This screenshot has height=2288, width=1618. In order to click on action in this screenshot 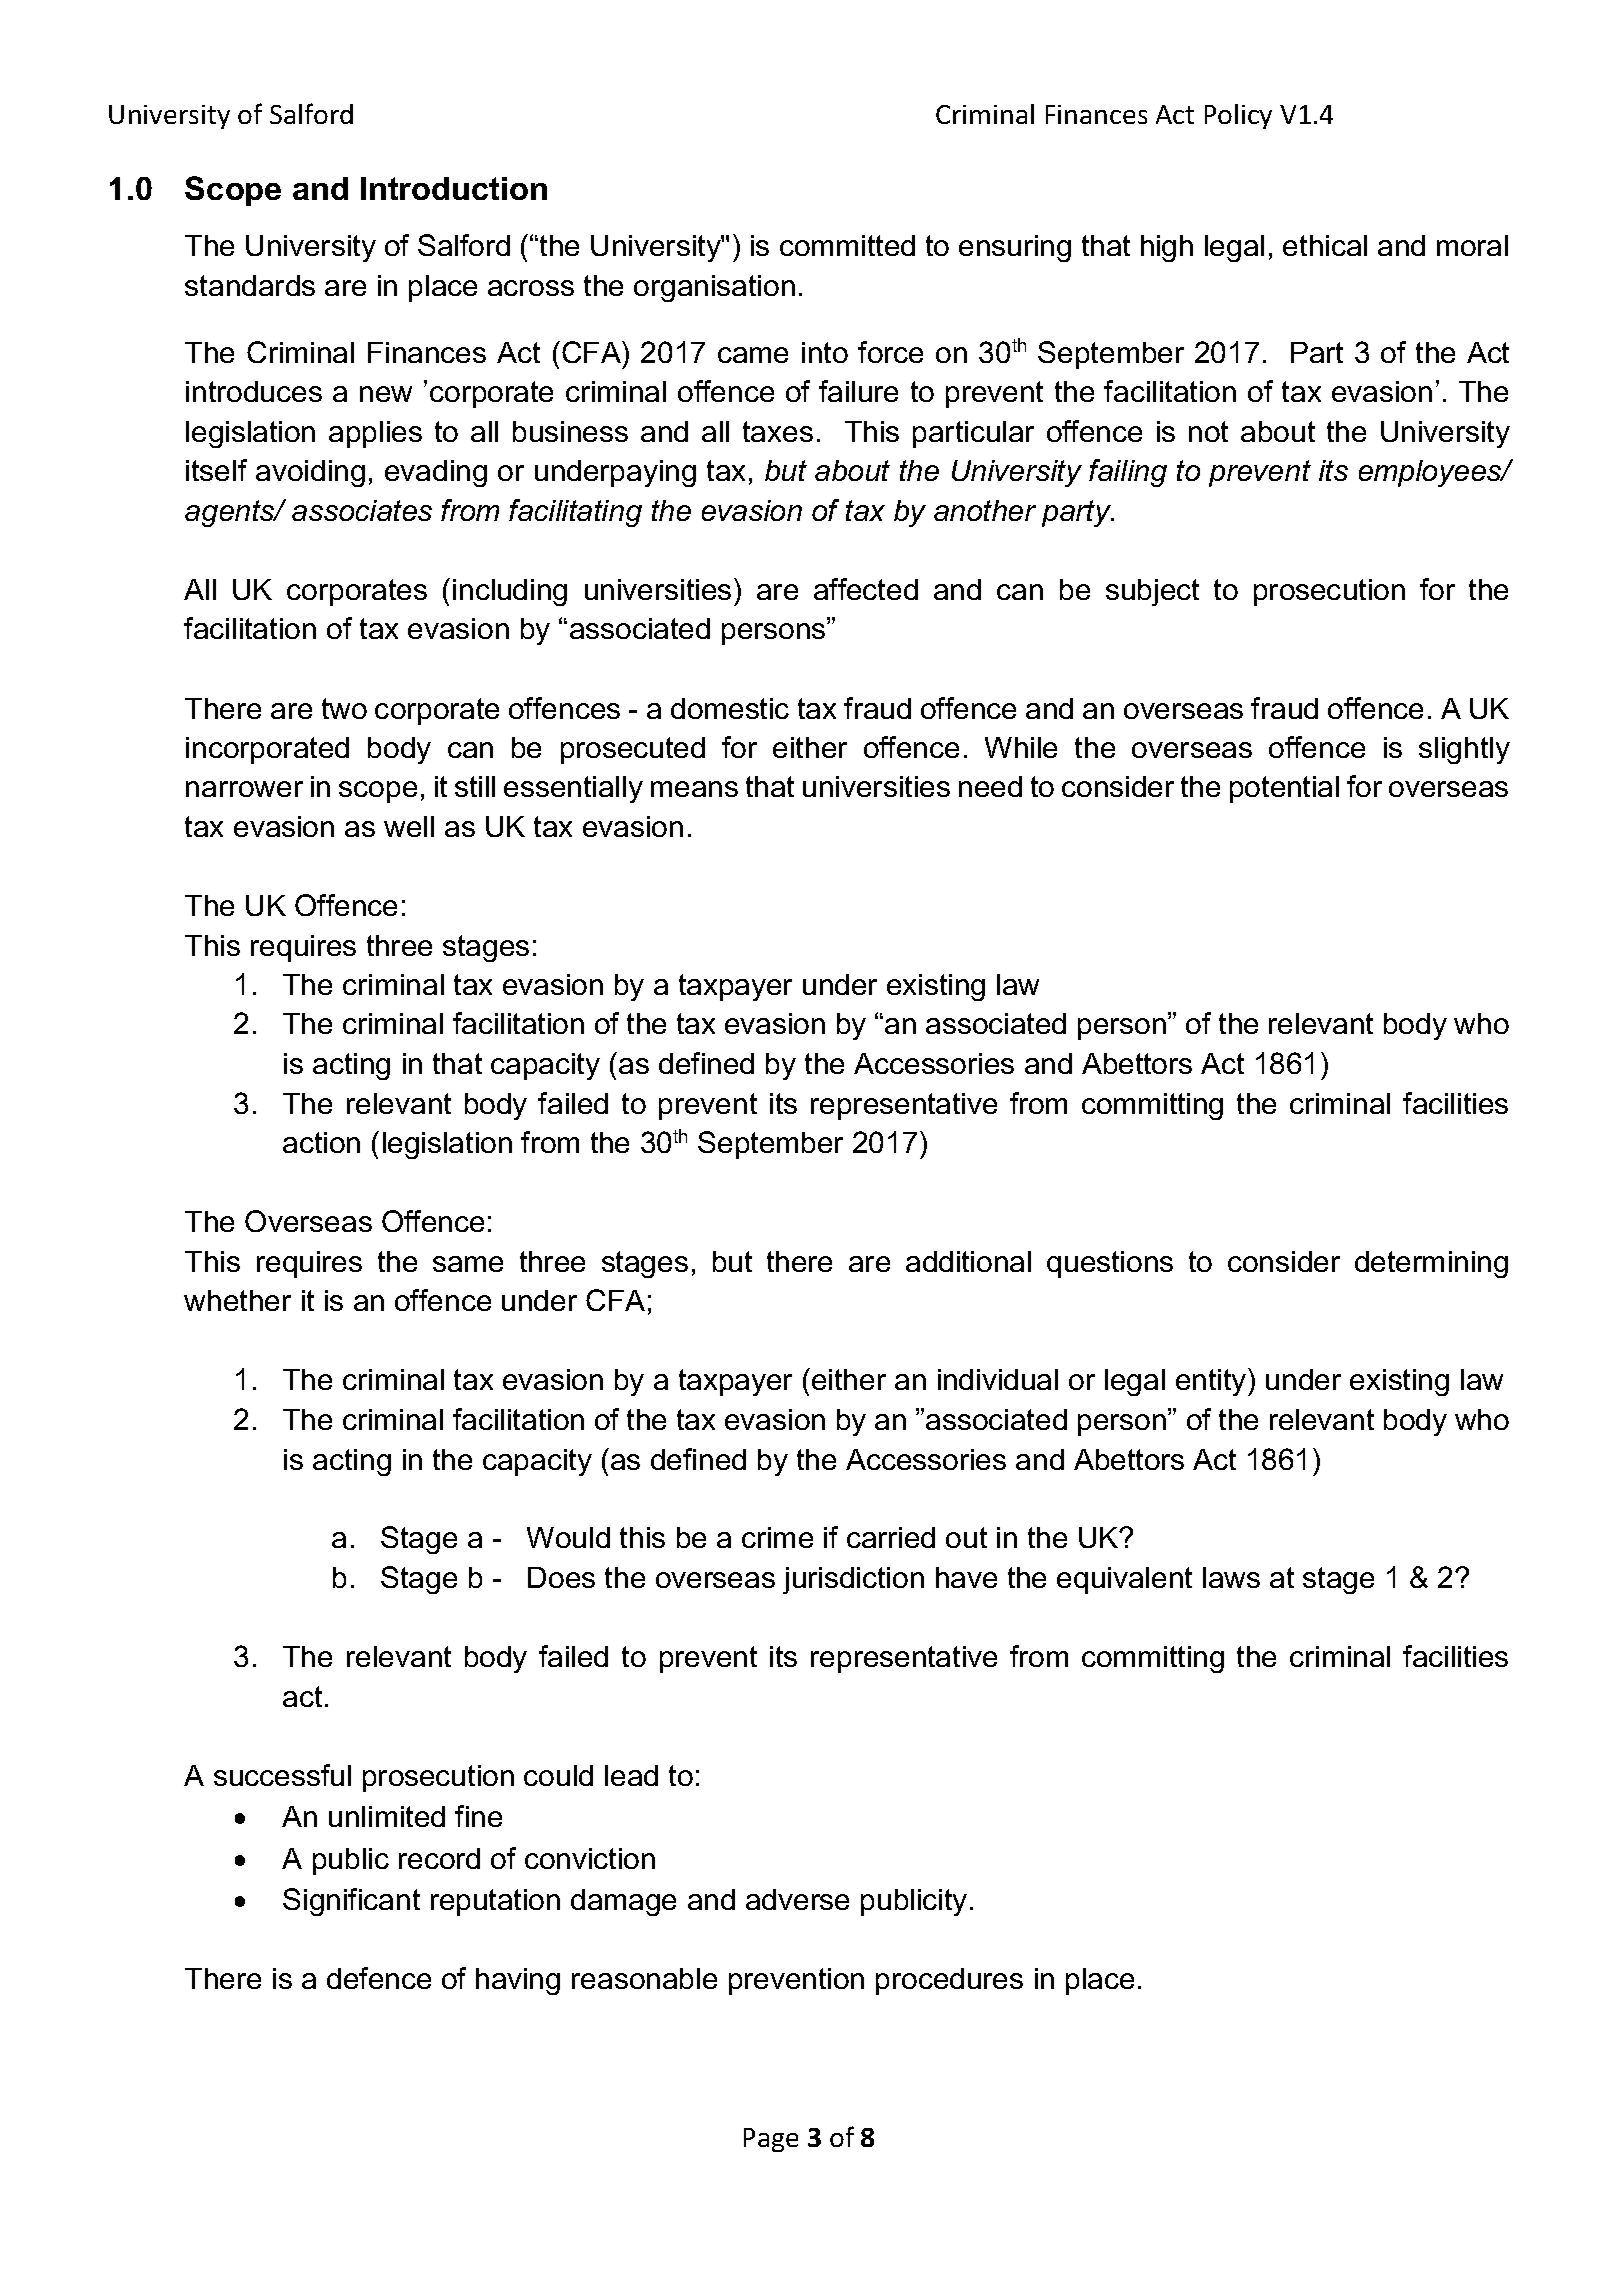, I will do `click(321, 1142)`.
